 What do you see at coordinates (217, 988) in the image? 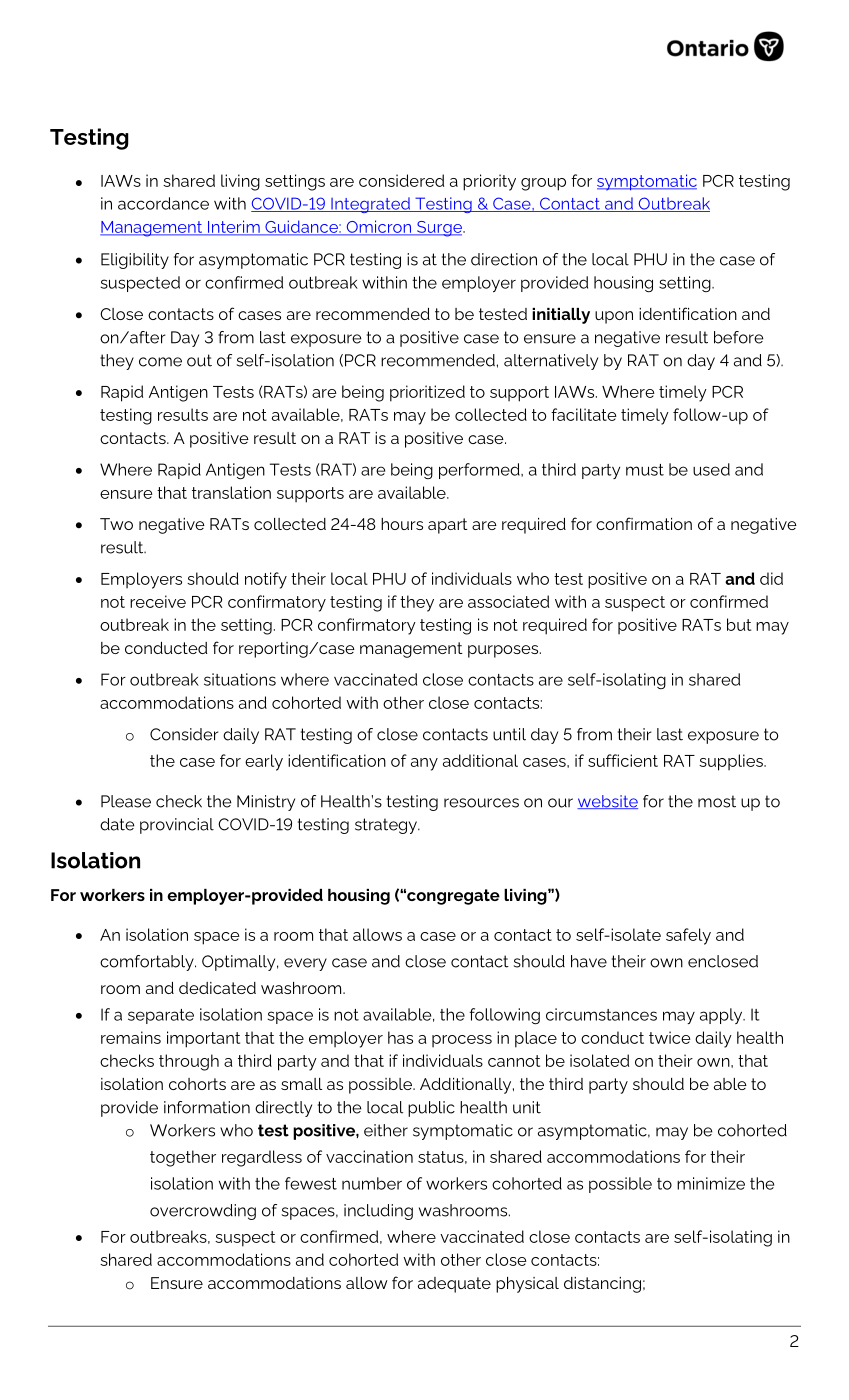
I see `dedicated` at bounding box center [217, 988].
